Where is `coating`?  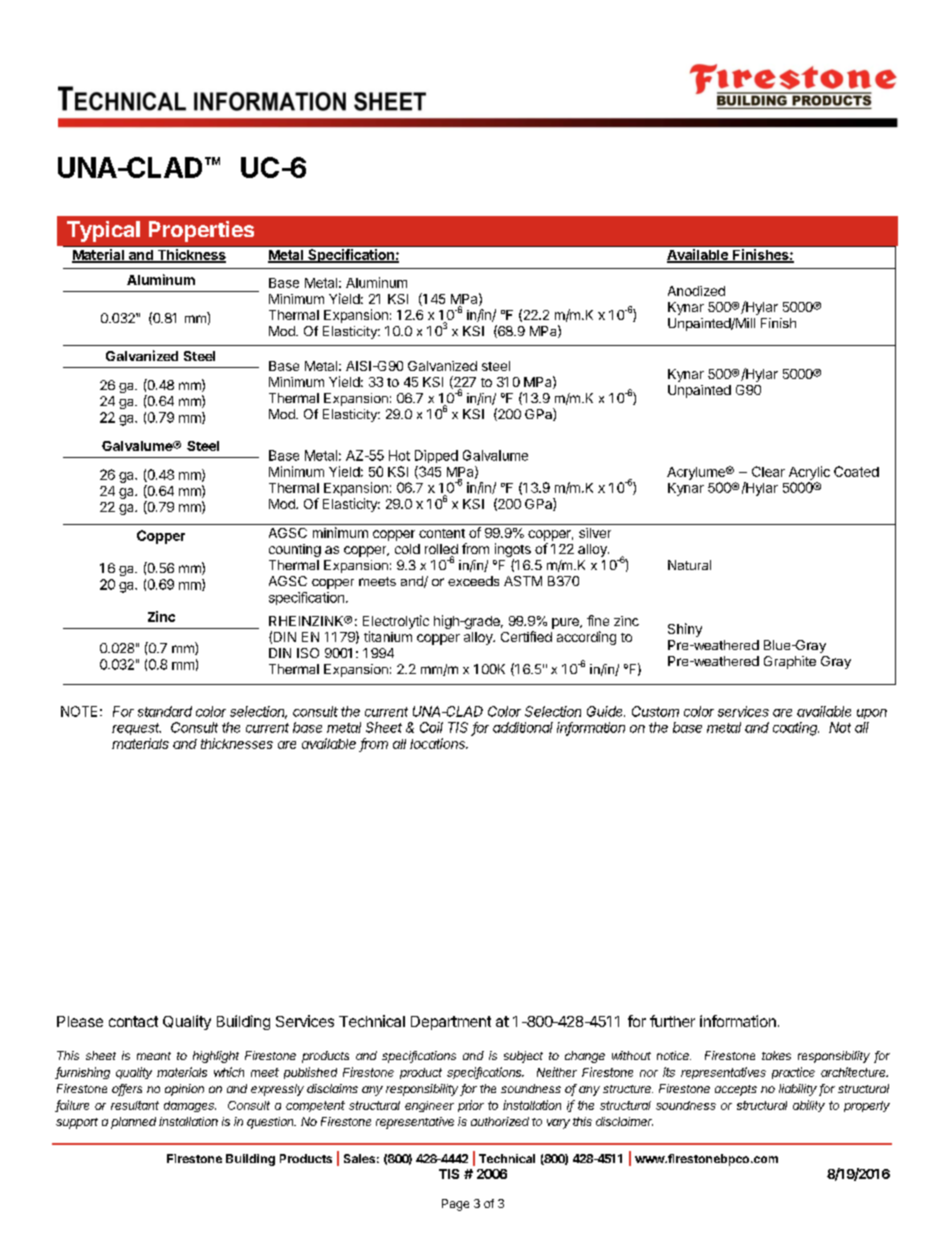
coating is located at coordinates (796, 729).
